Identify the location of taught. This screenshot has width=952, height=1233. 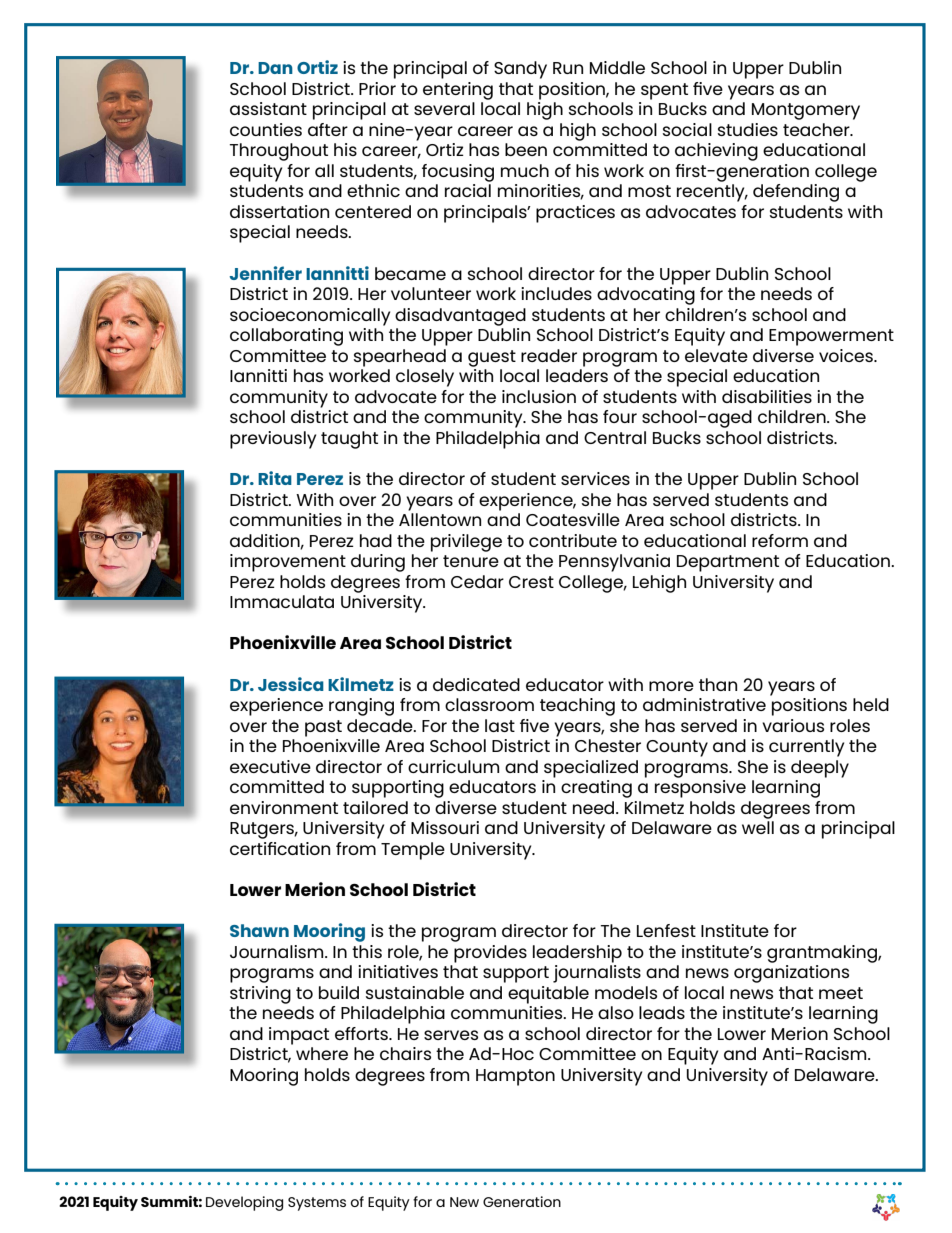
(349, 440).
